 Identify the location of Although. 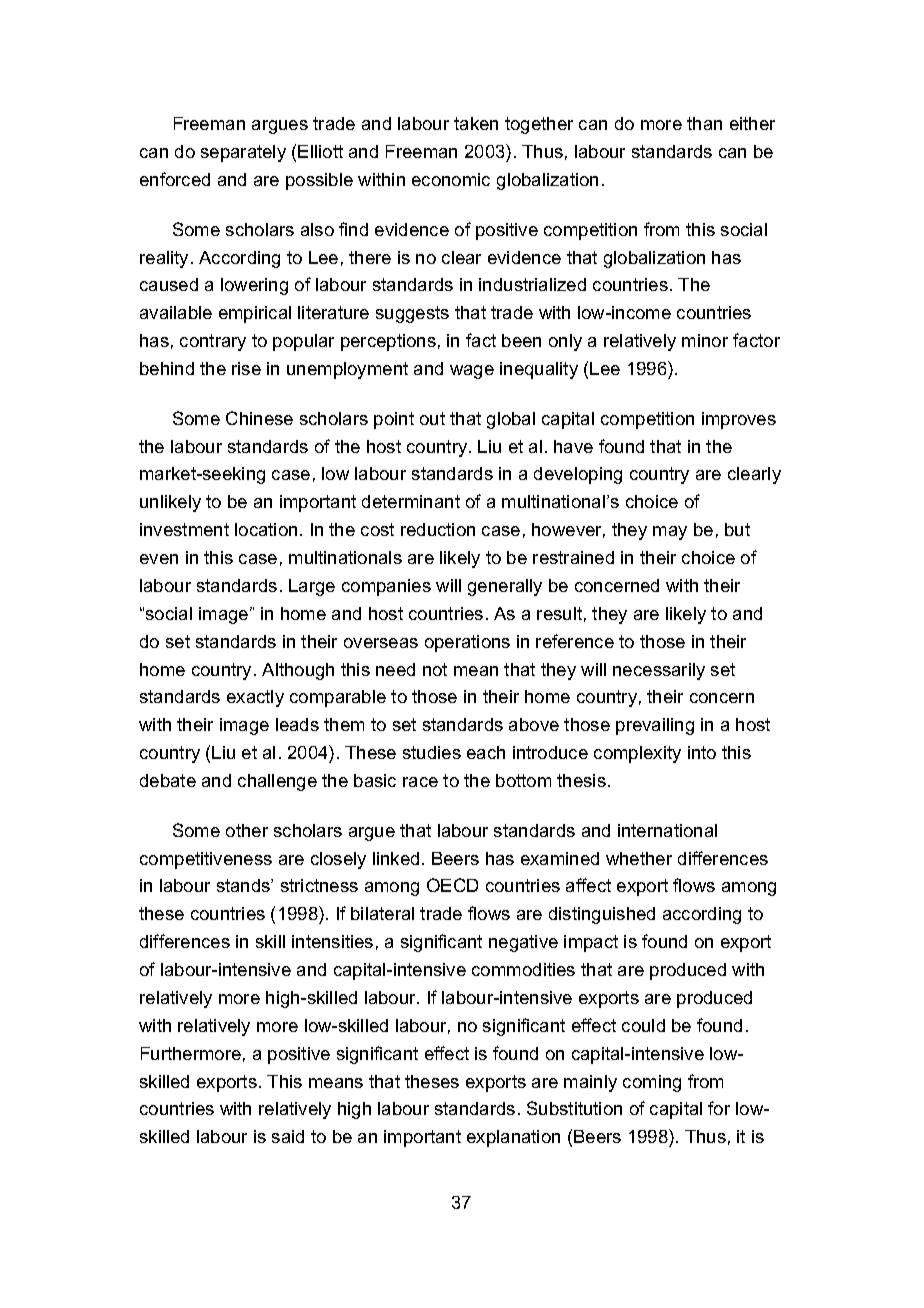
(298, 671).
